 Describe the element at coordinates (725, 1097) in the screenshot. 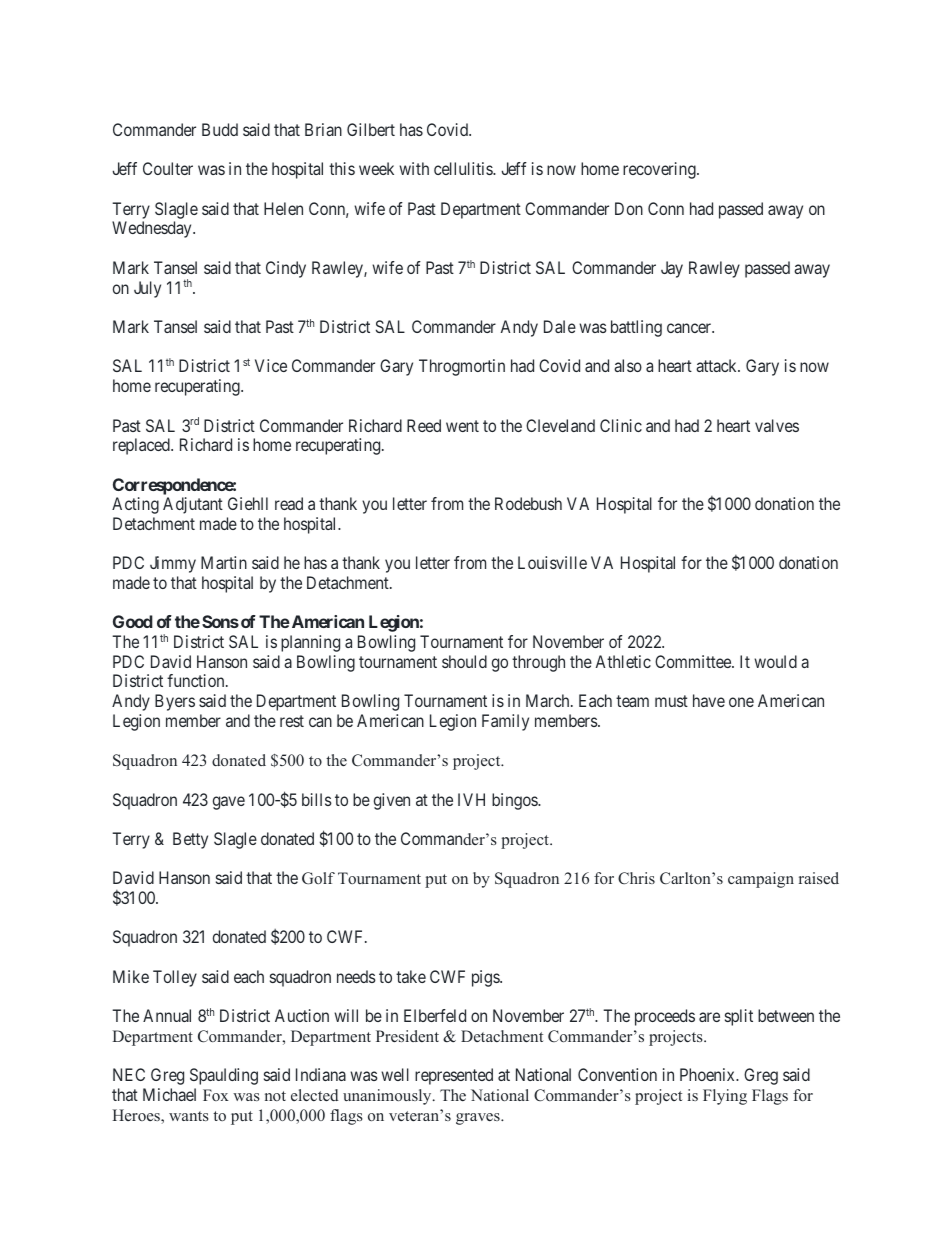

I see `Flying` at that location.
